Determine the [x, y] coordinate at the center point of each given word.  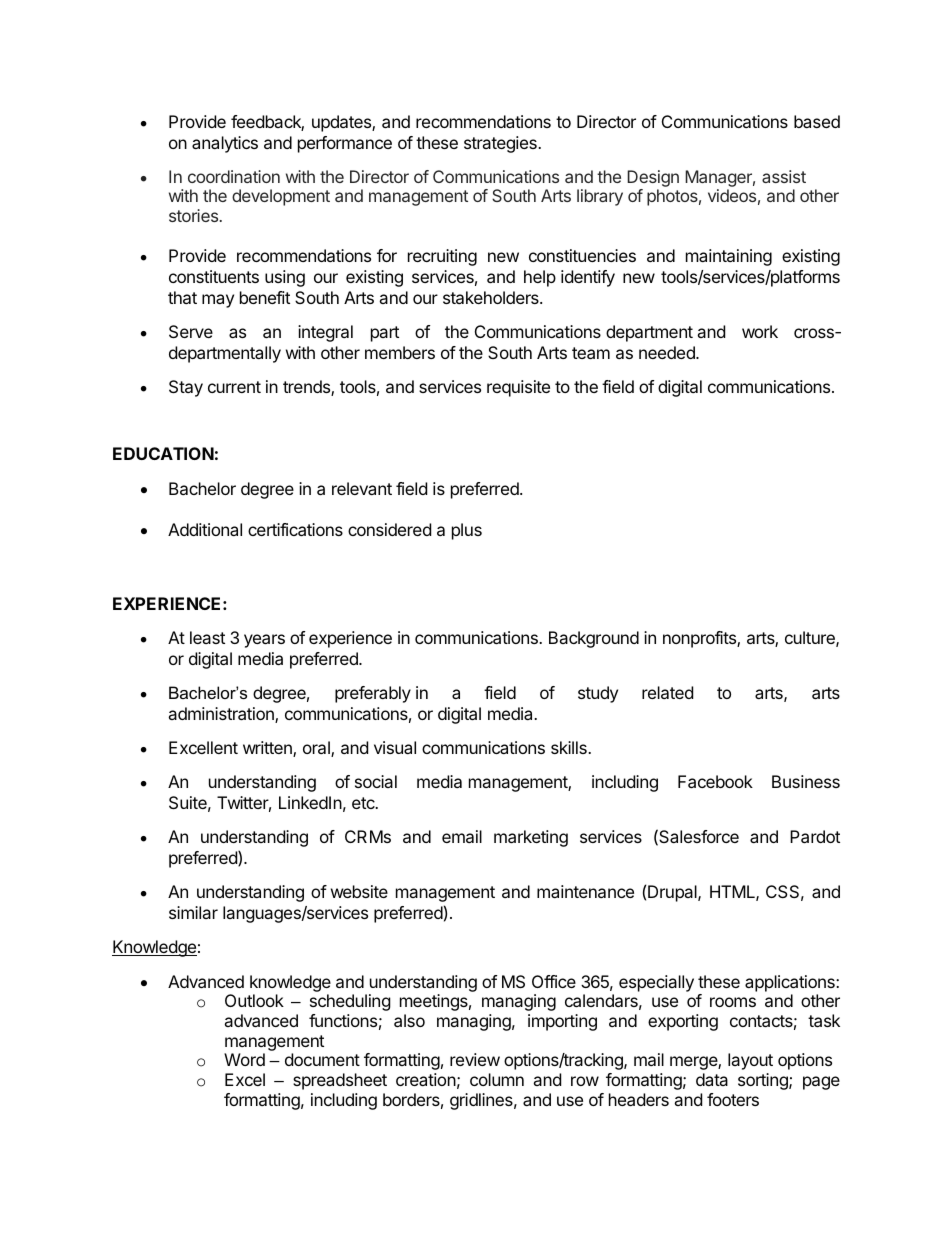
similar [193, 912]
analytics [225, 144]
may [218, 301]
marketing [531, 838]
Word [244, 1059]
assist [784, 176]
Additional [205, 529]
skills [570, 747]
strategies [501, 144]
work [760, 331]
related [667, 692]
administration [222, 715]
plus [467, 531]
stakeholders [492, 297]
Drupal [673, 893]
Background [594, 639]
